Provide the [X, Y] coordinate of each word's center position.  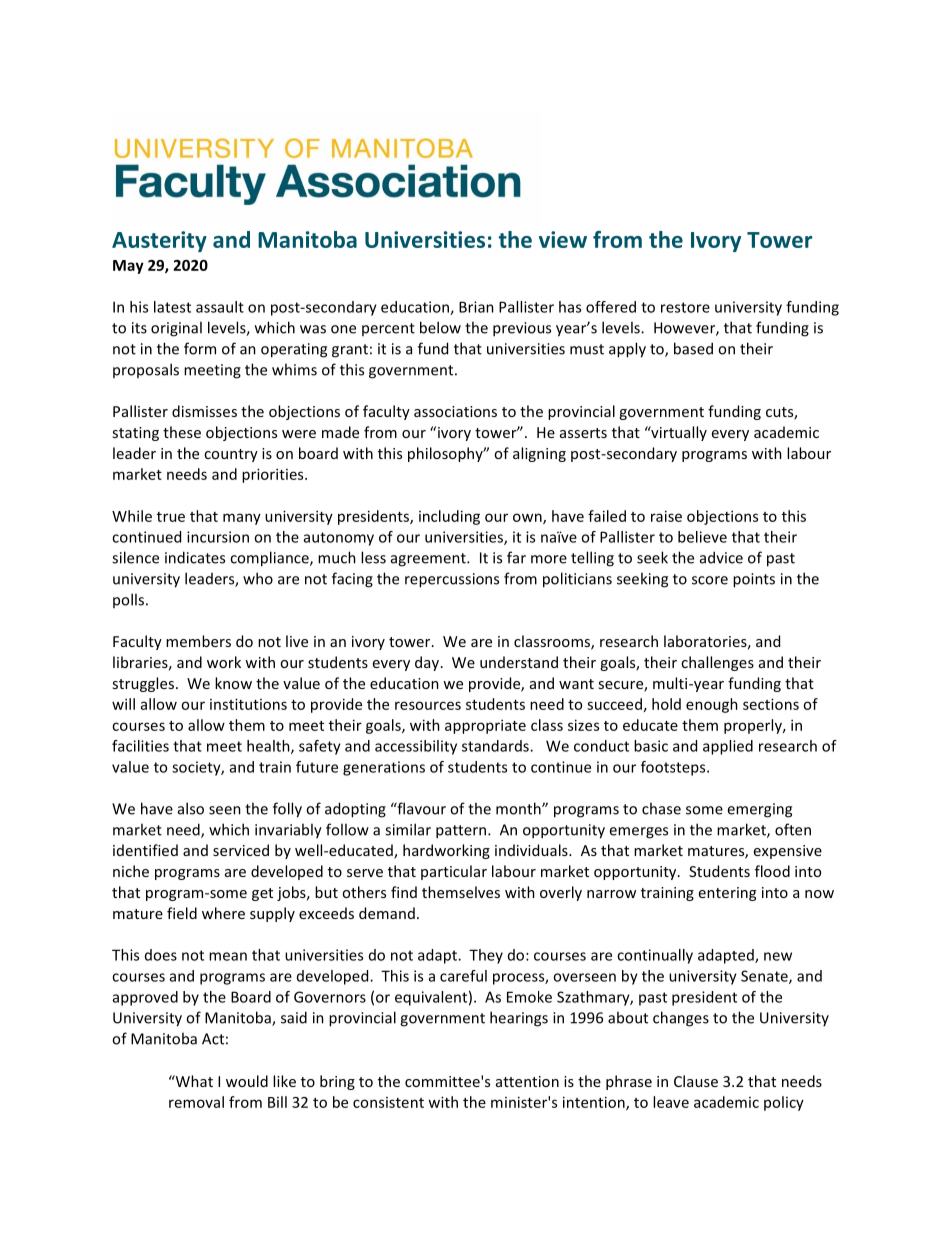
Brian [476, 307]
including [449, 517]
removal [196, 1102]
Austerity [159, 241]
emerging [759, 810]
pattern [462, 832]
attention [527, 1081]
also [191, 808]
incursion [218, 537]
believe [702, 537]
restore [685, 307]
